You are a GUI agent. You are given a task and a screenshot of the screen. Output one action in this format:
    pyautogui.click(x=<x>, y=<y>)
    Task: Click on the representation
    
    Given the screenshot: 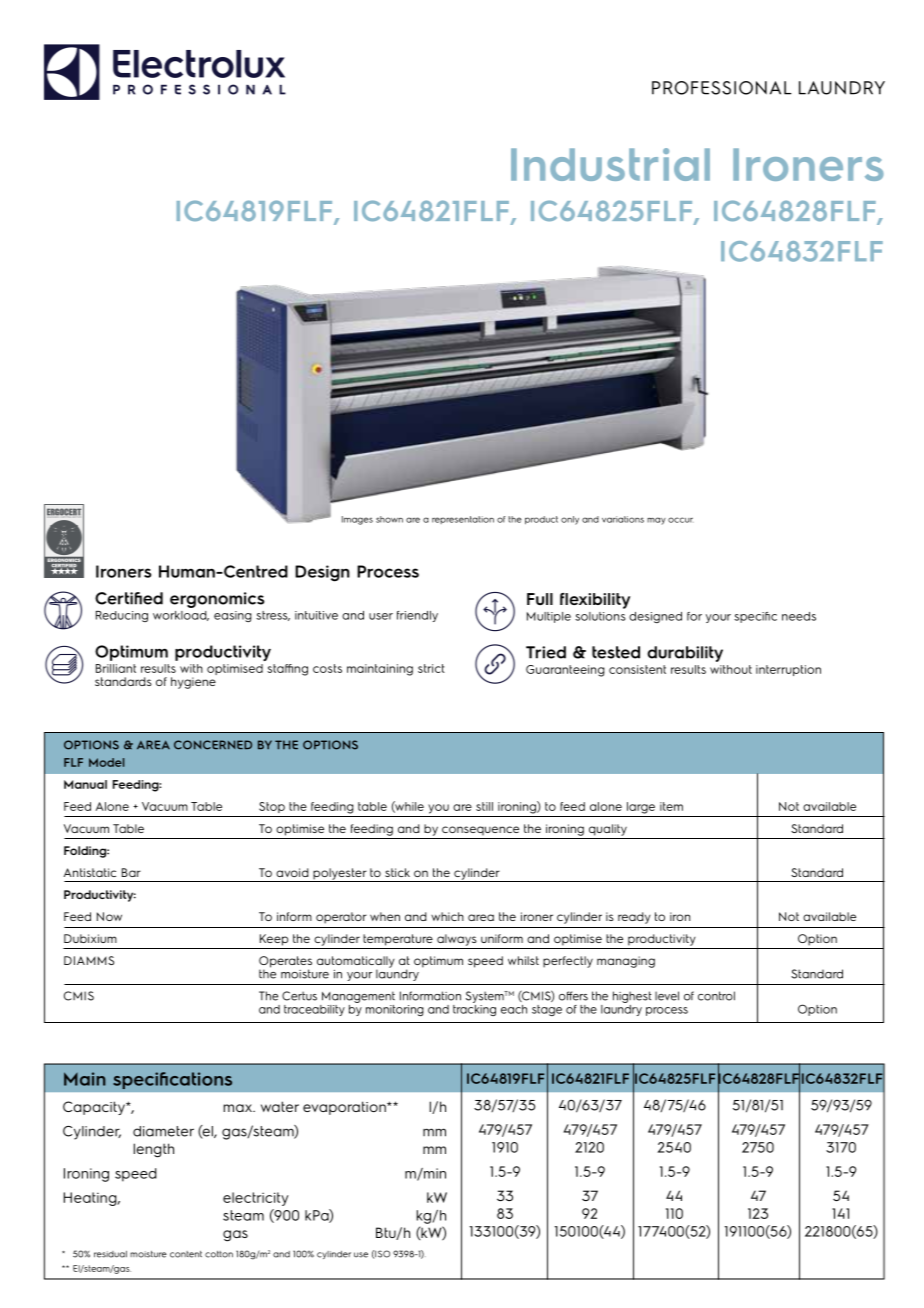 What is the action you would take?
    pyautogui.click(x=463, y=520)
